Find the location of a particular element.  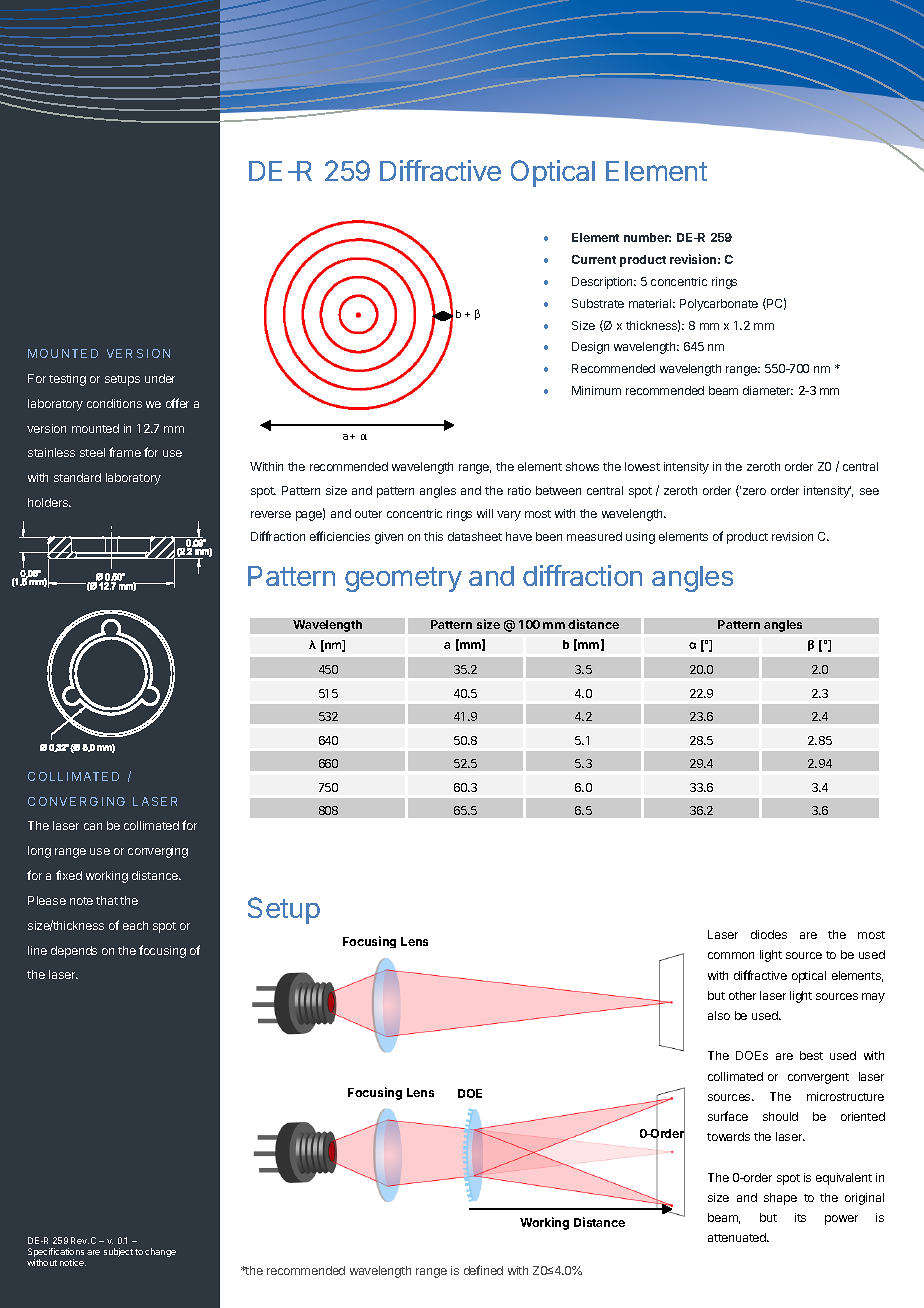

holders is located at coordinates (49, 502).
